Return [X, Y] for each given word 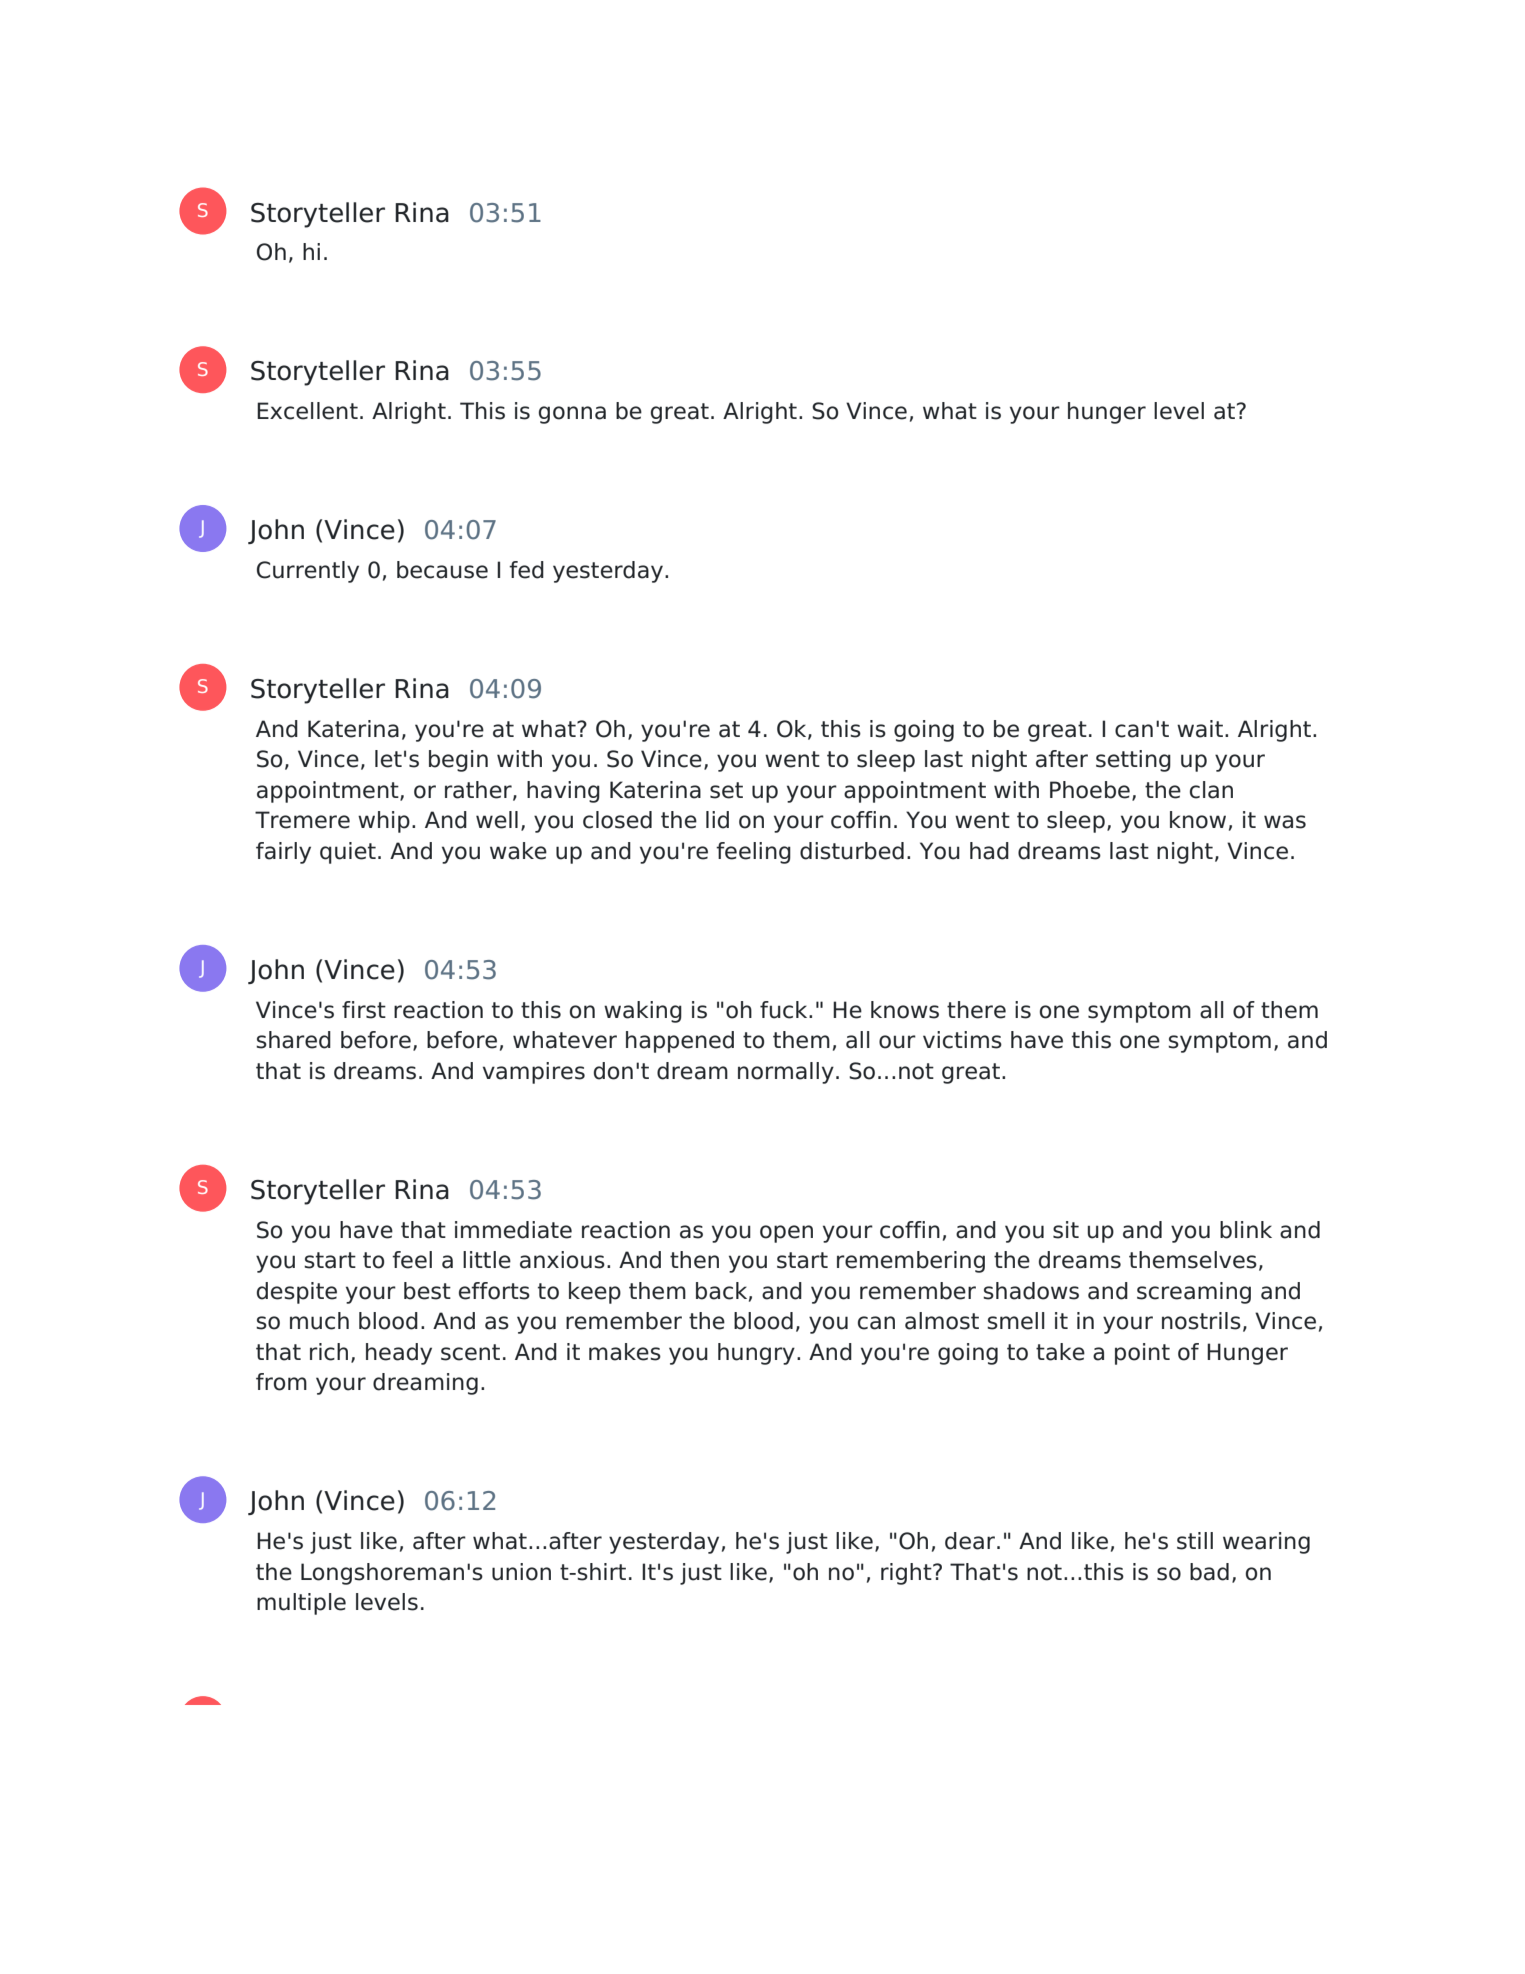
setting [1133, 761]
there [976, 1010]
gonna [572, 415]
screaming [1194, 1293]
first [364, 1010]
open [786, 1234]
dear [971, 1541]
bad [1209, 1572]
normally [786, 1073]
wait [1200, 729]
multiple [301, 1604]
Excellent [307, 411]
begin [458, 761]
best [427, 1291]
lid [717, 820]
